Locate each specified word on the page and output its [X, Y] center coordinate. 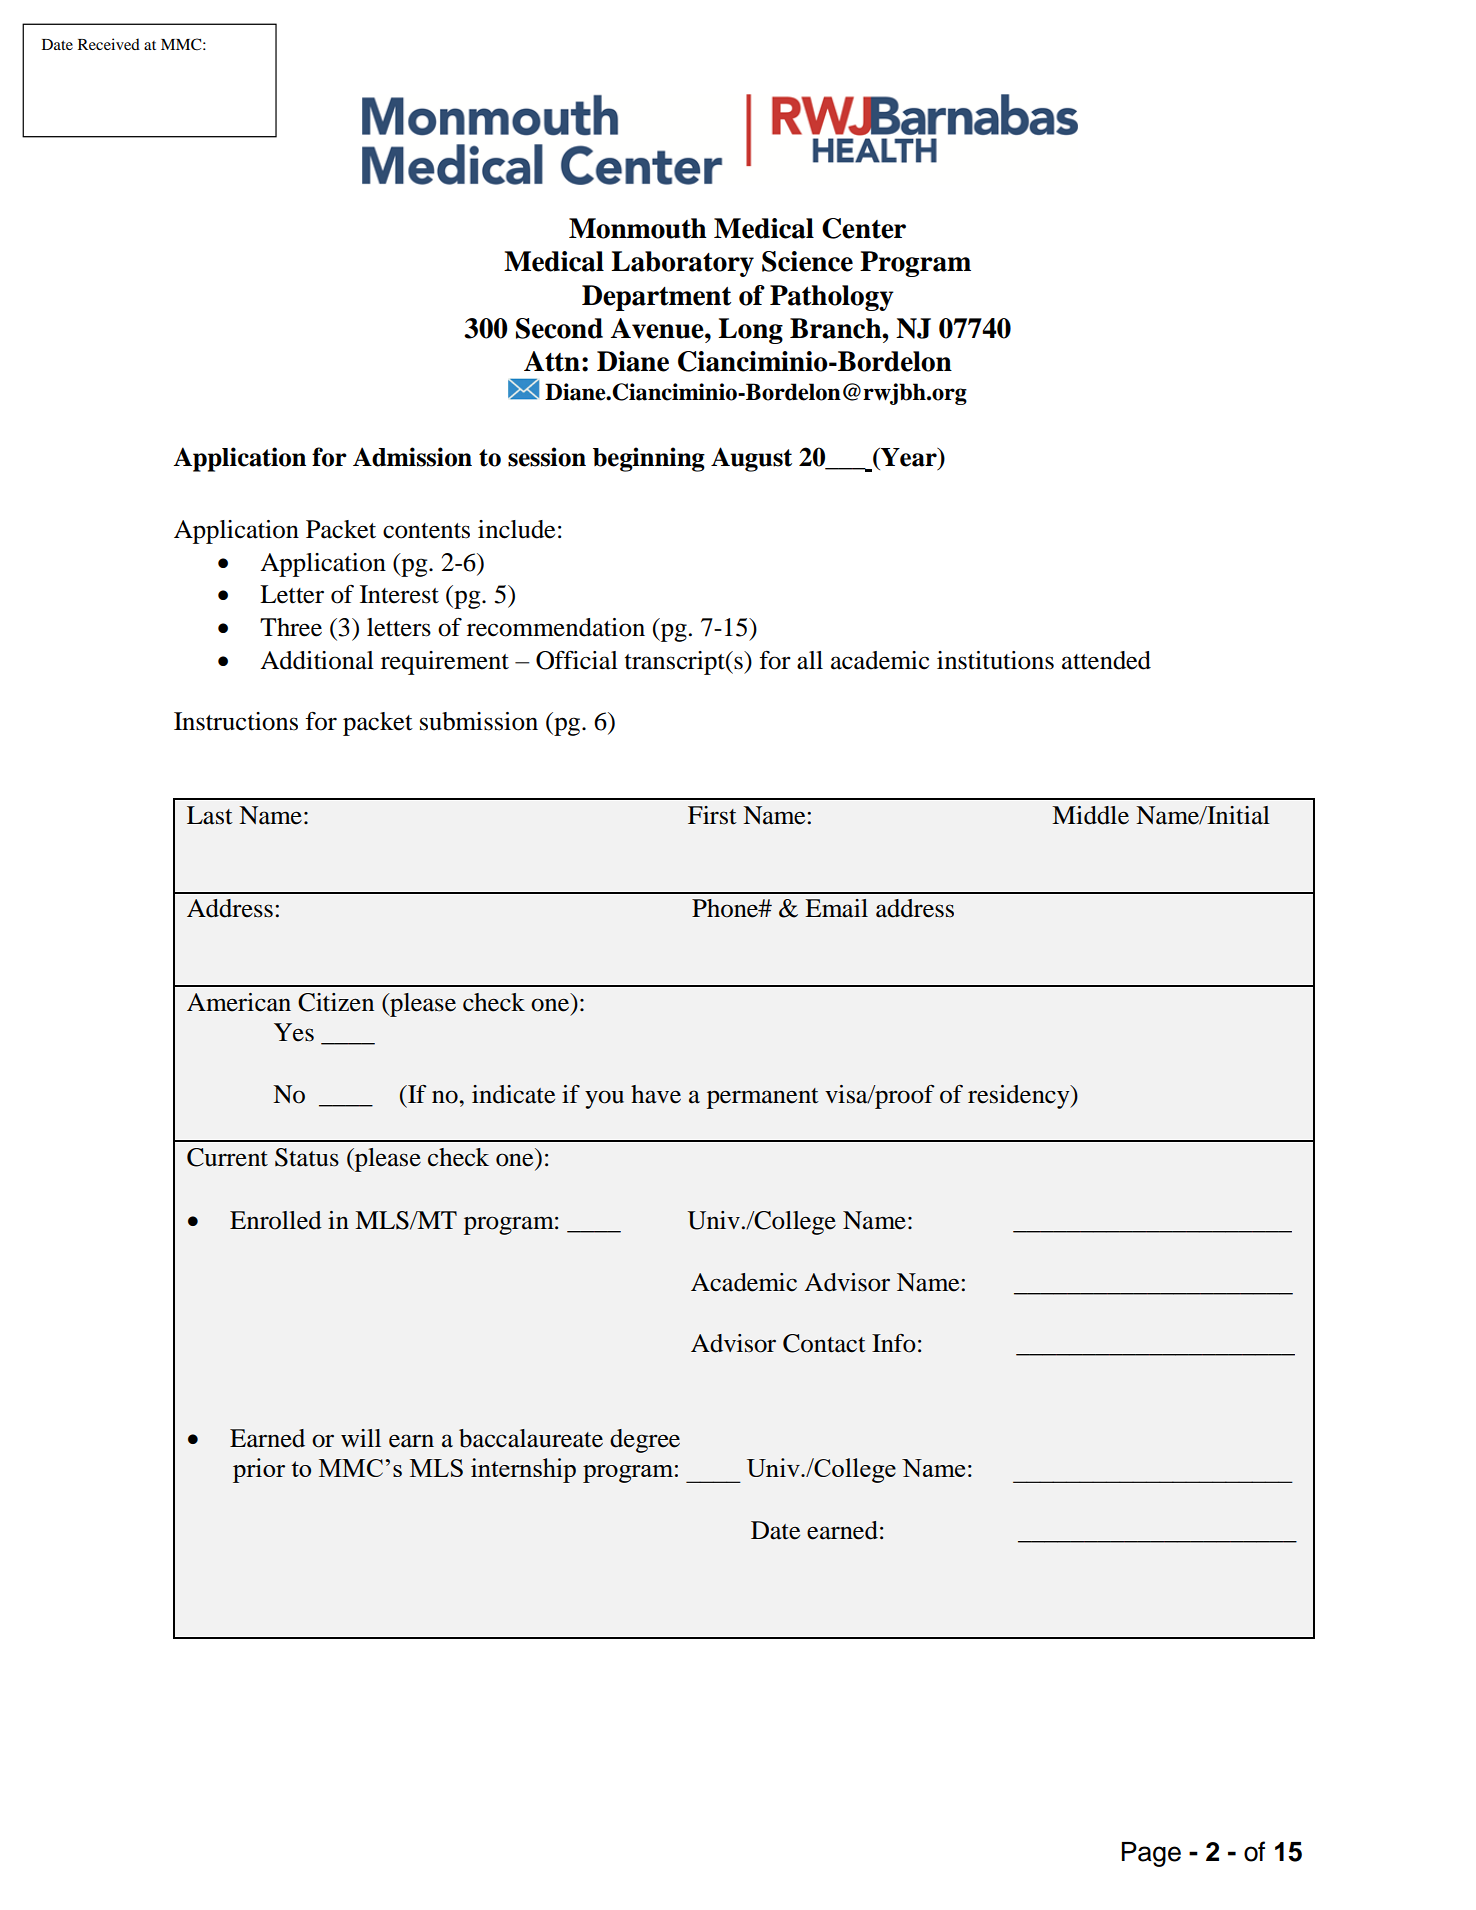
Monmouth [638, 228]
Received [109, 44]
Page [1151, 1854]
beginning [649, 459]
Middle [1090, 815]
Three [291, 627]
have [656, 1094]
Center [864, 228]
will [361, 1438]
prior [259, 1470]
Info [894, 1343]
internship [523, 1470]
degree [645, 1441]
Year [909, 458]
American [239, 1002]
